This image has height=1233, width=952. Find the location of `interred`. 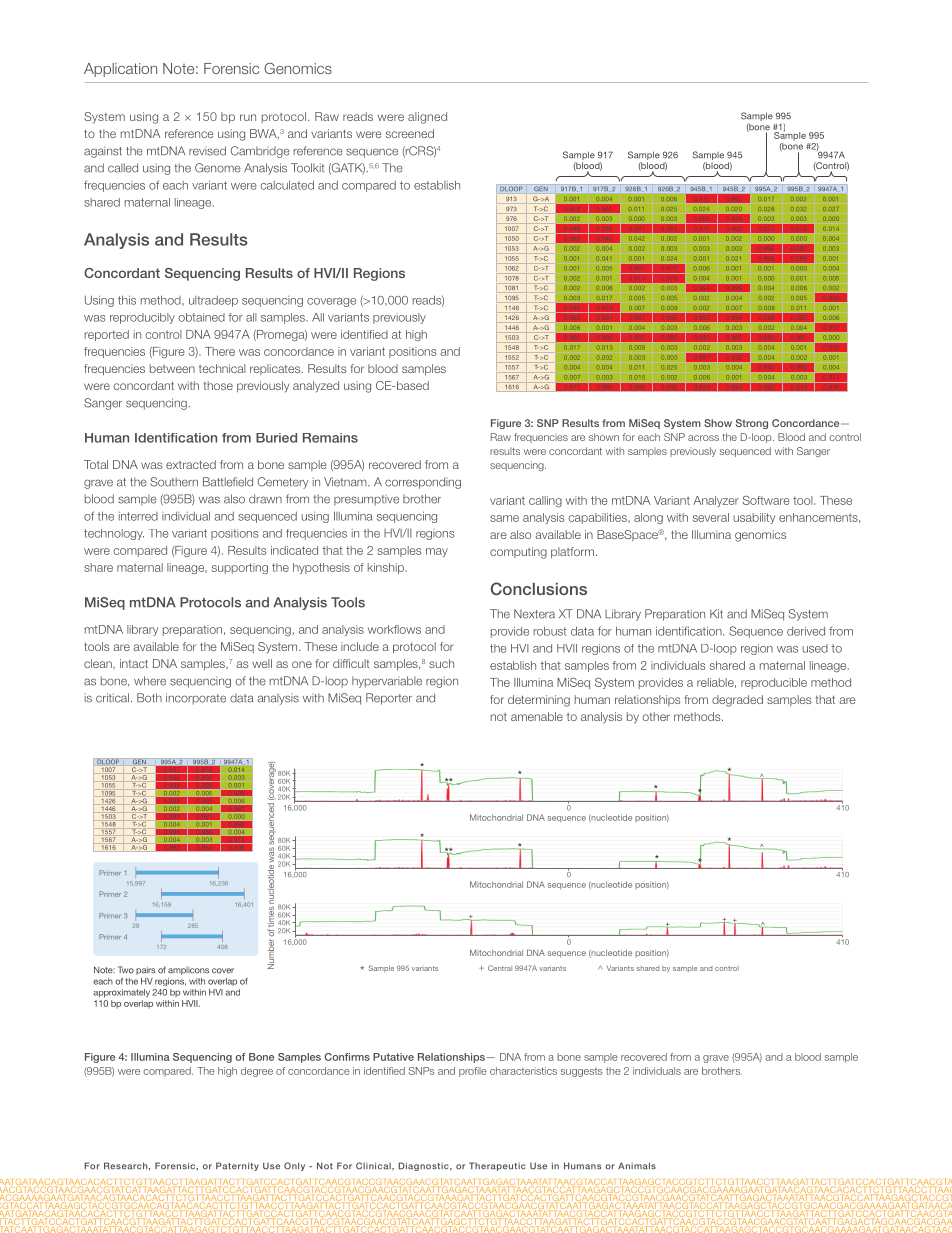

interred is located at coordinates (138, 516).
